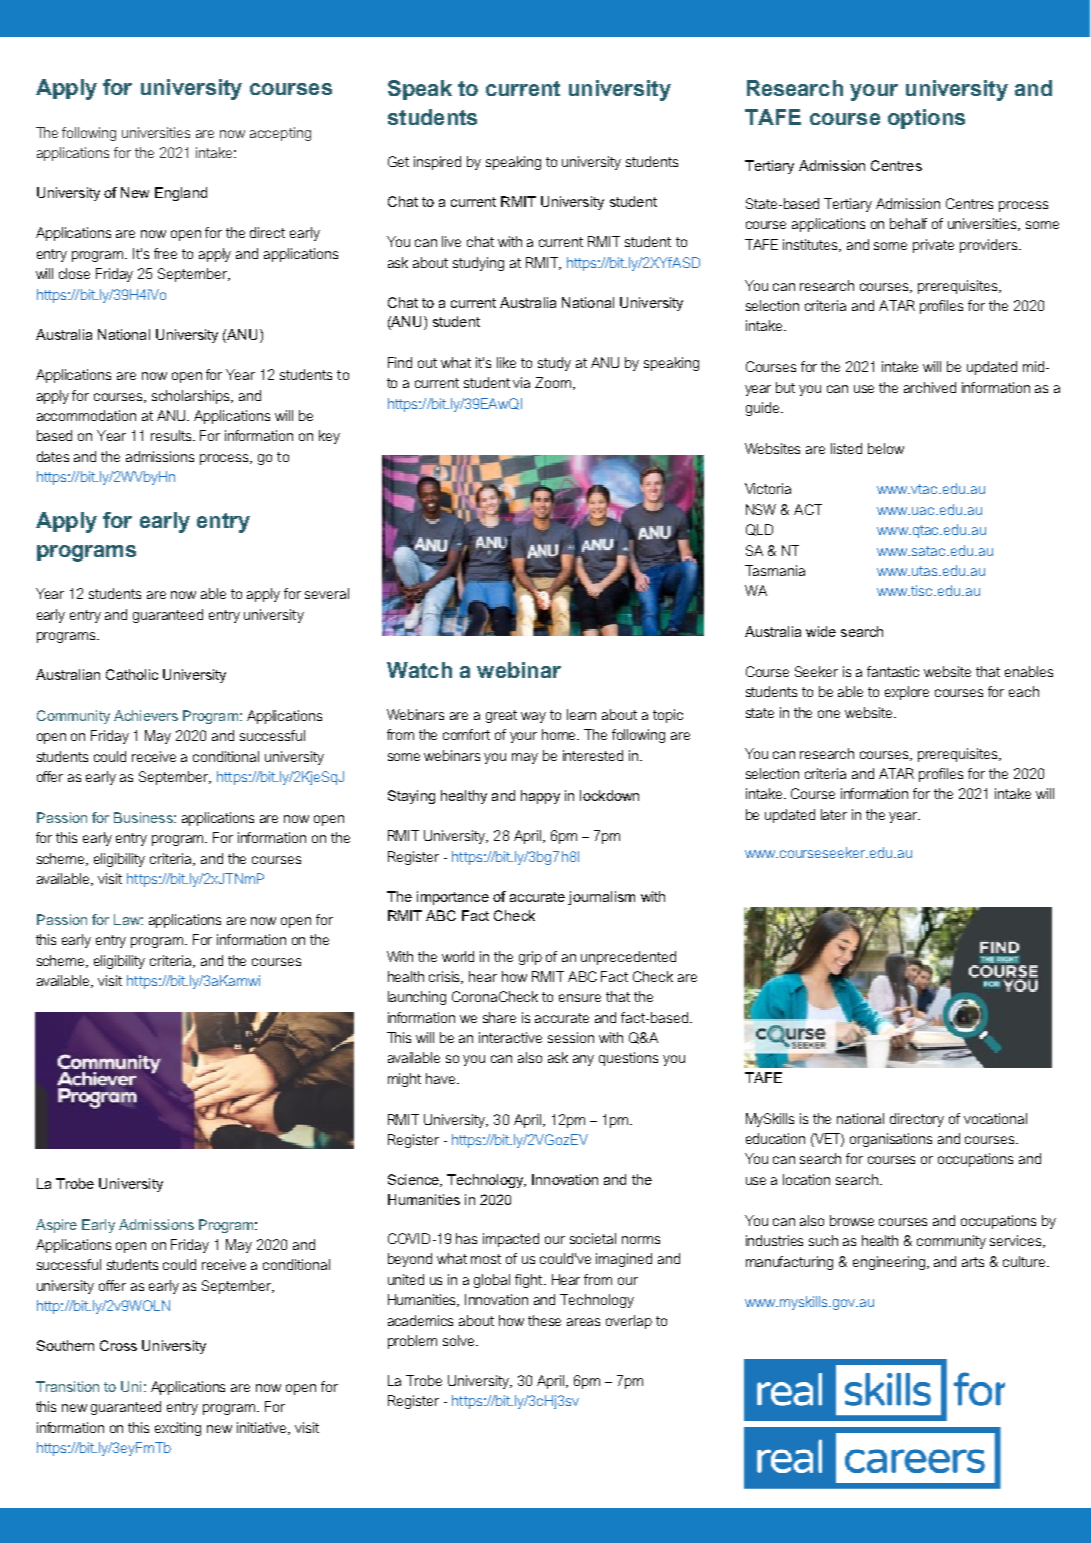 This screenshot has height=1543, width=1091. I want to click on happy, so click(540, 797).
